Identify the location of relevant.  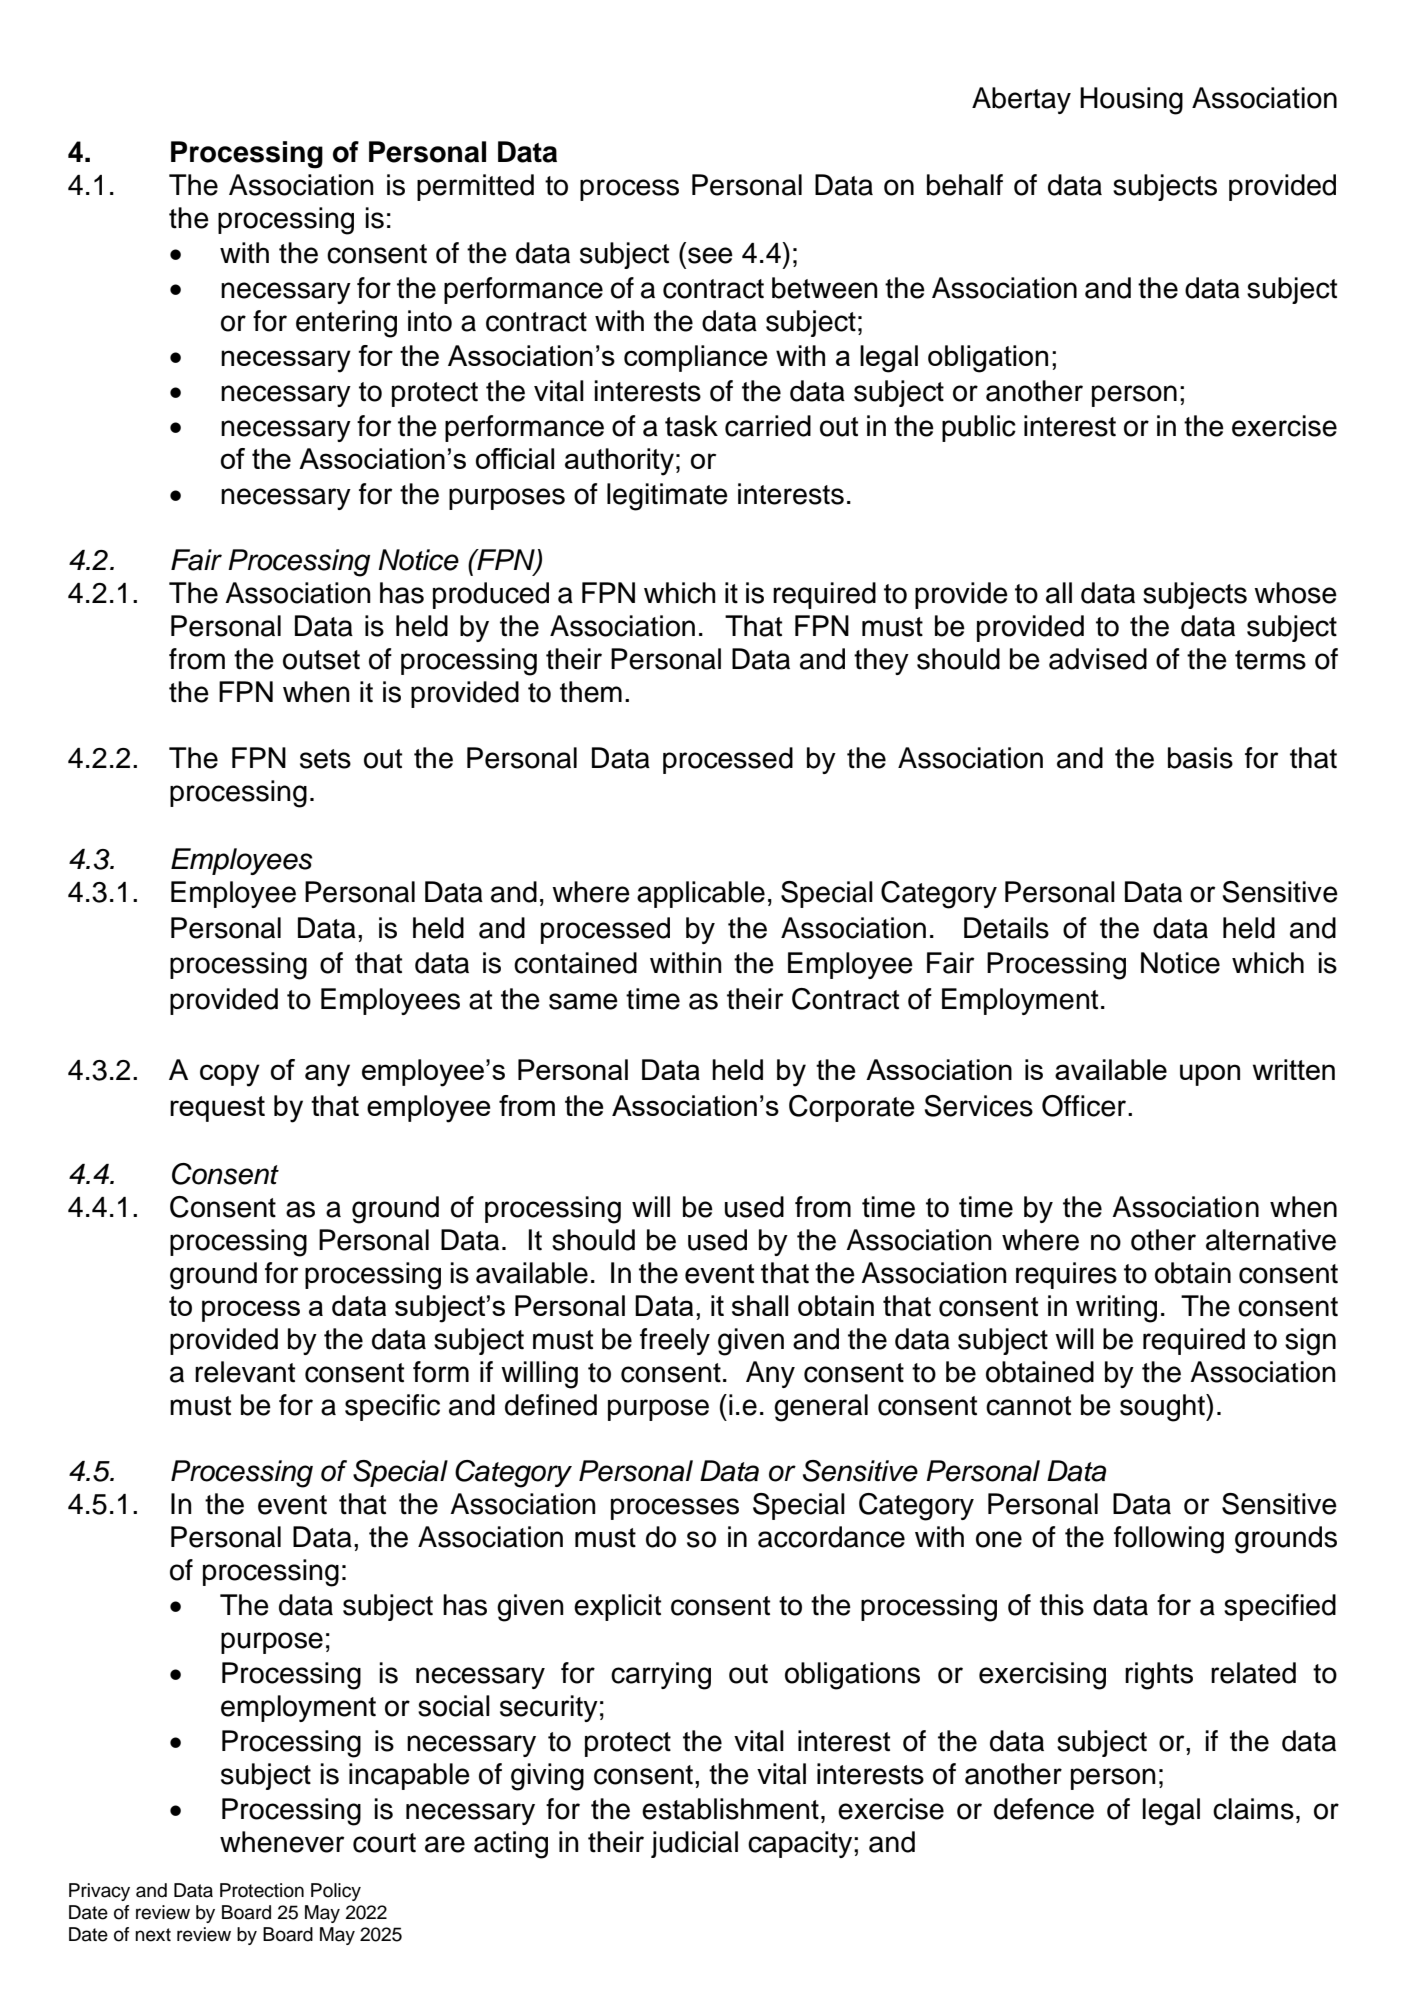
(245, 1372).
